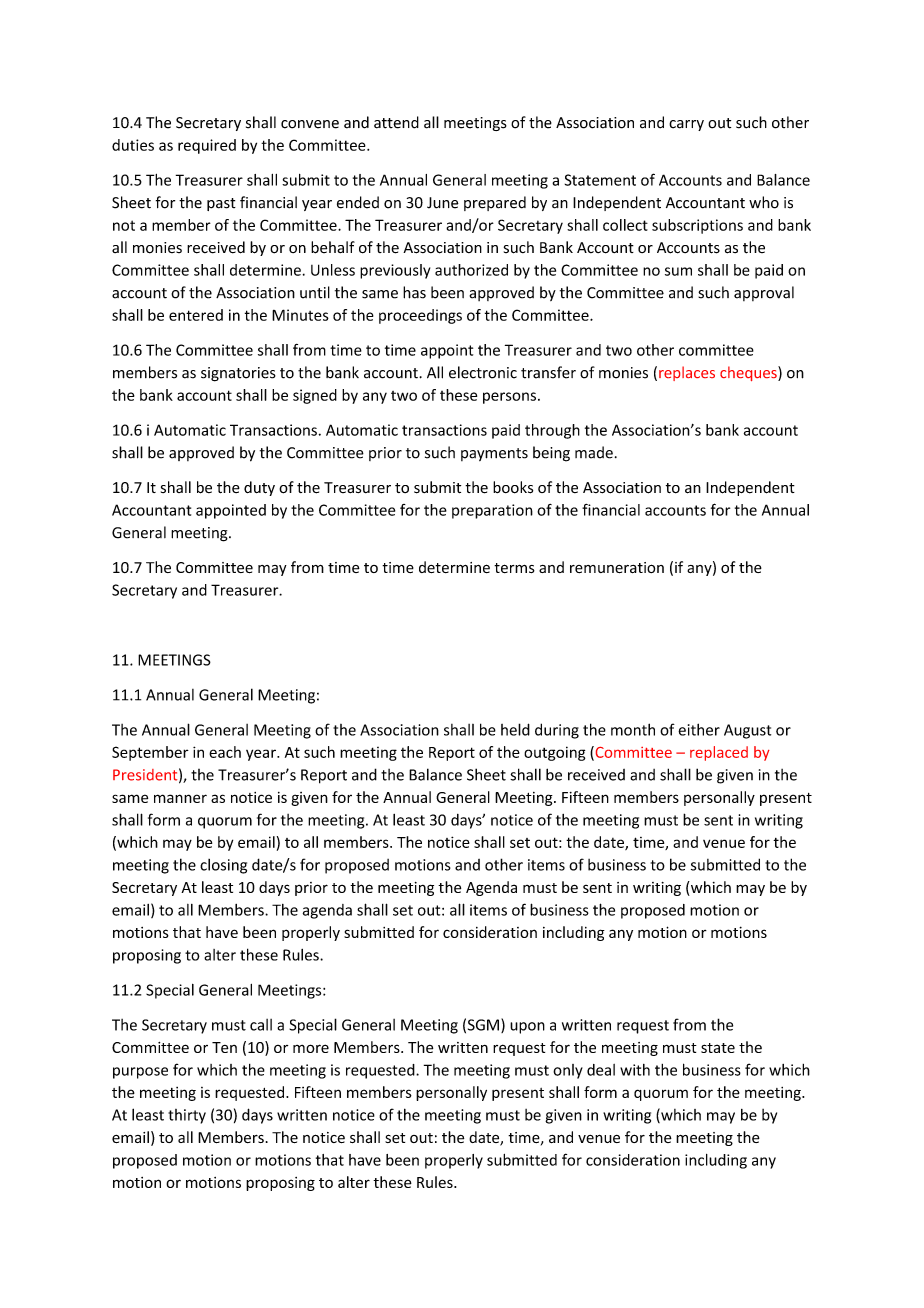 Image resolution: width=924 pixels, height=1308 pixels. Describe the element at coordinates (259, 488) in the screenshot. I see `duty` at that location.
